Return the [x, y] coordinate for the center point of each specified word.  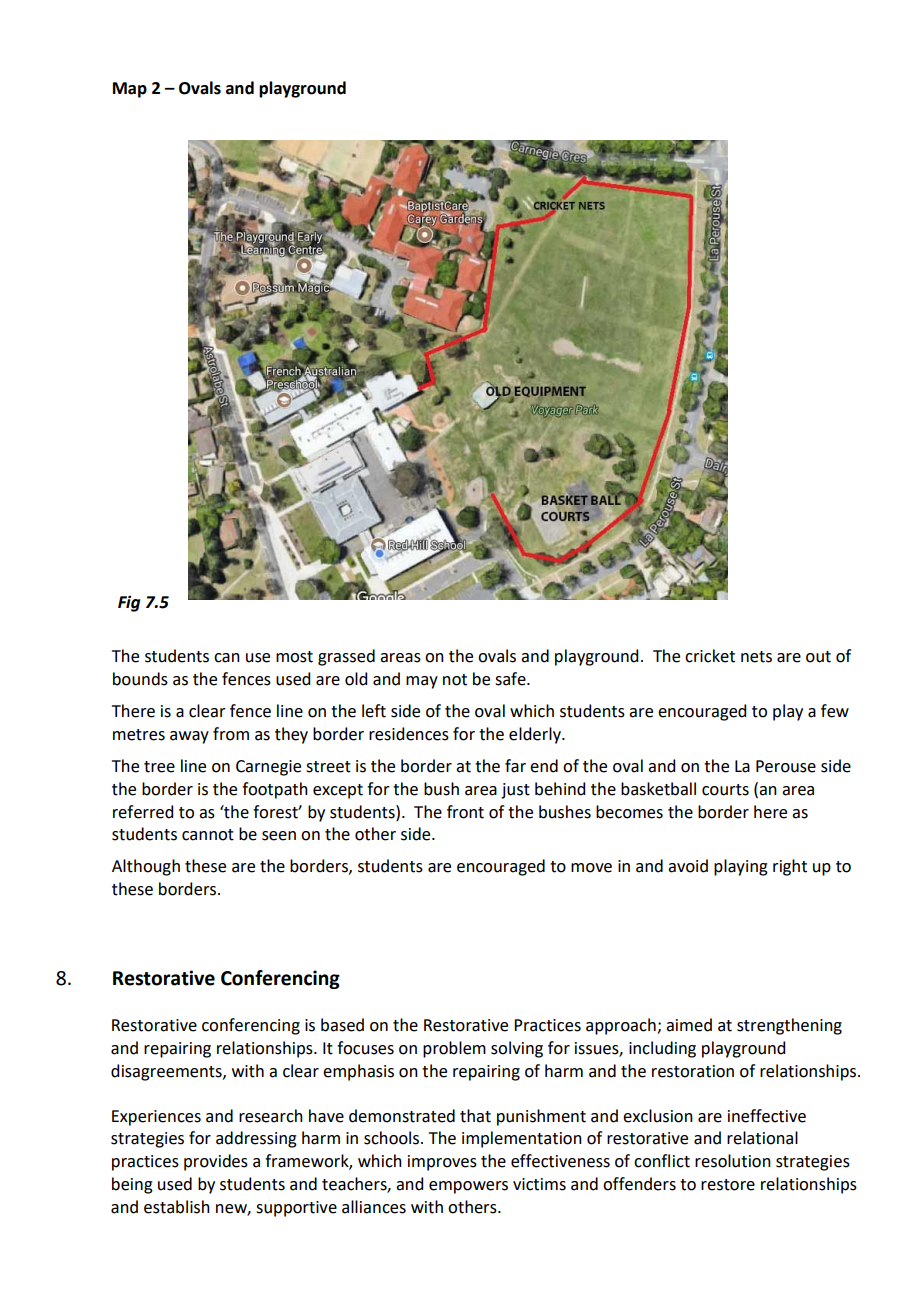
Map [130, 90]
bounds [140, 679]
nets [756, 657]
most [294, 657]
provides [216, 1162]
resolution [733, 1161]
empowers [468, 1187]
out [818, 657]
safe [511, 679]
